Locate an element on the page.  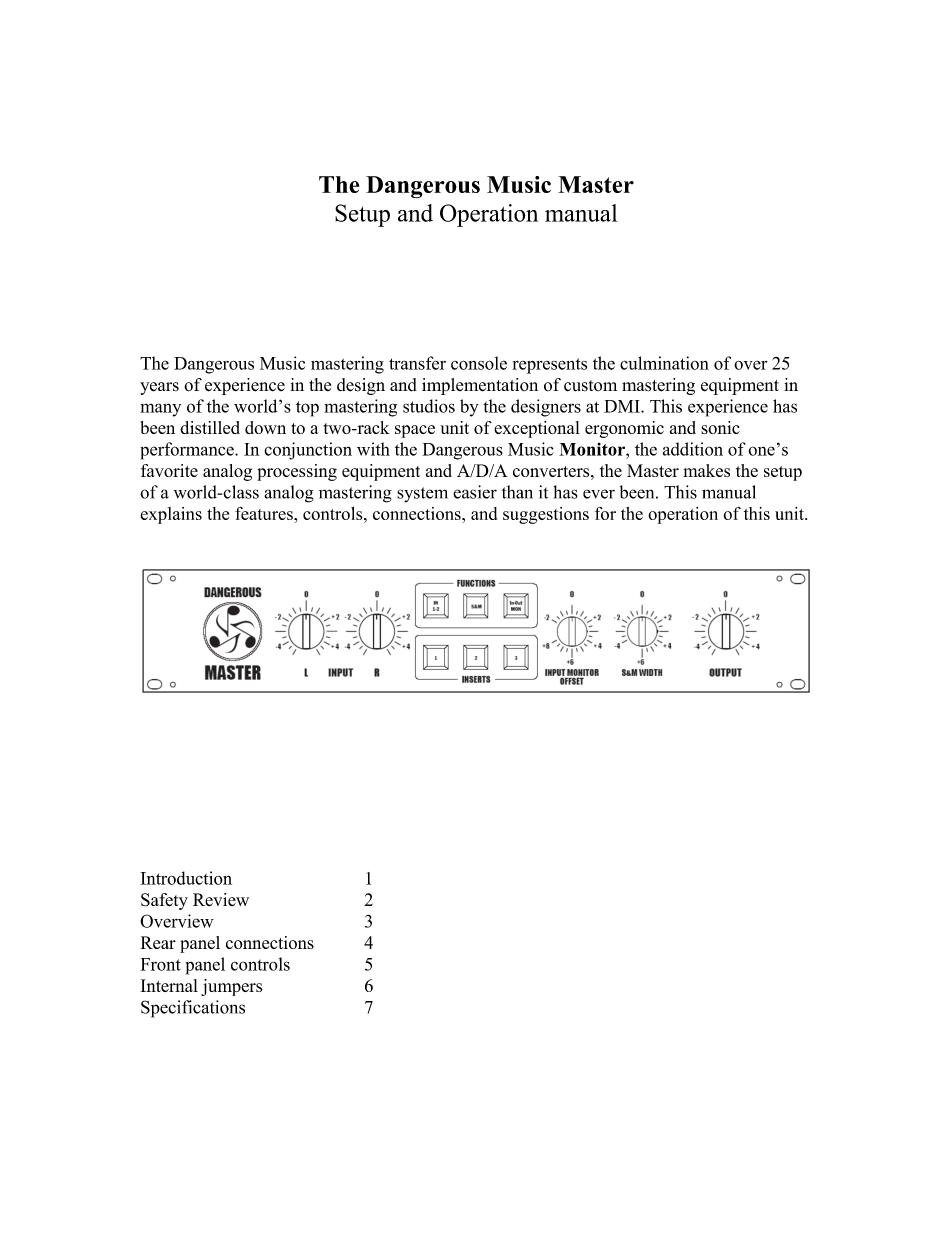
jumpers is located at coordinates (231, 987).
